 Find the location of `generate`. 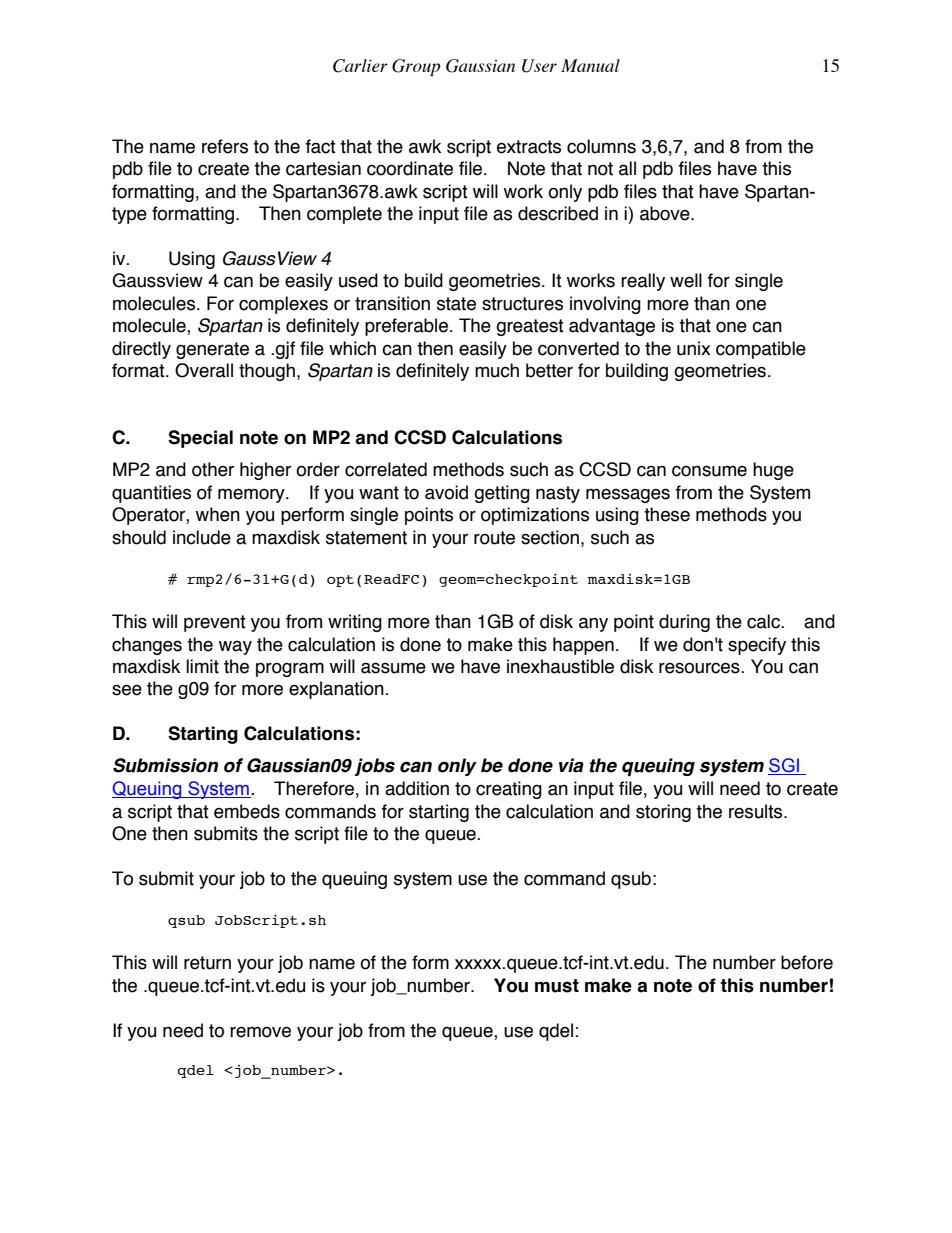

generate is located at coordinates (212, 350).
